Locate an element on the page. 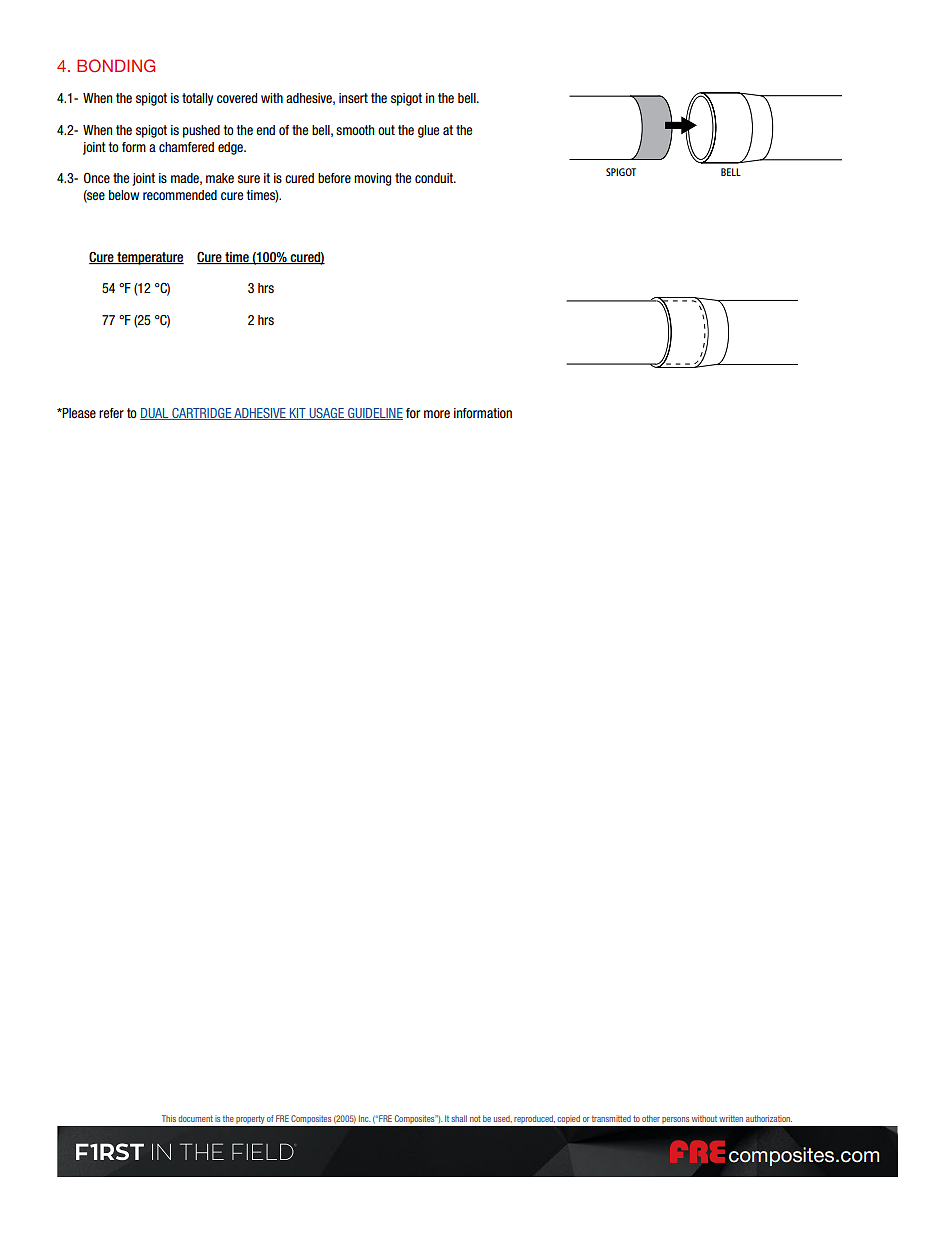 This page has height=1233, width=952. refer is located at coordinates (111, 413).
